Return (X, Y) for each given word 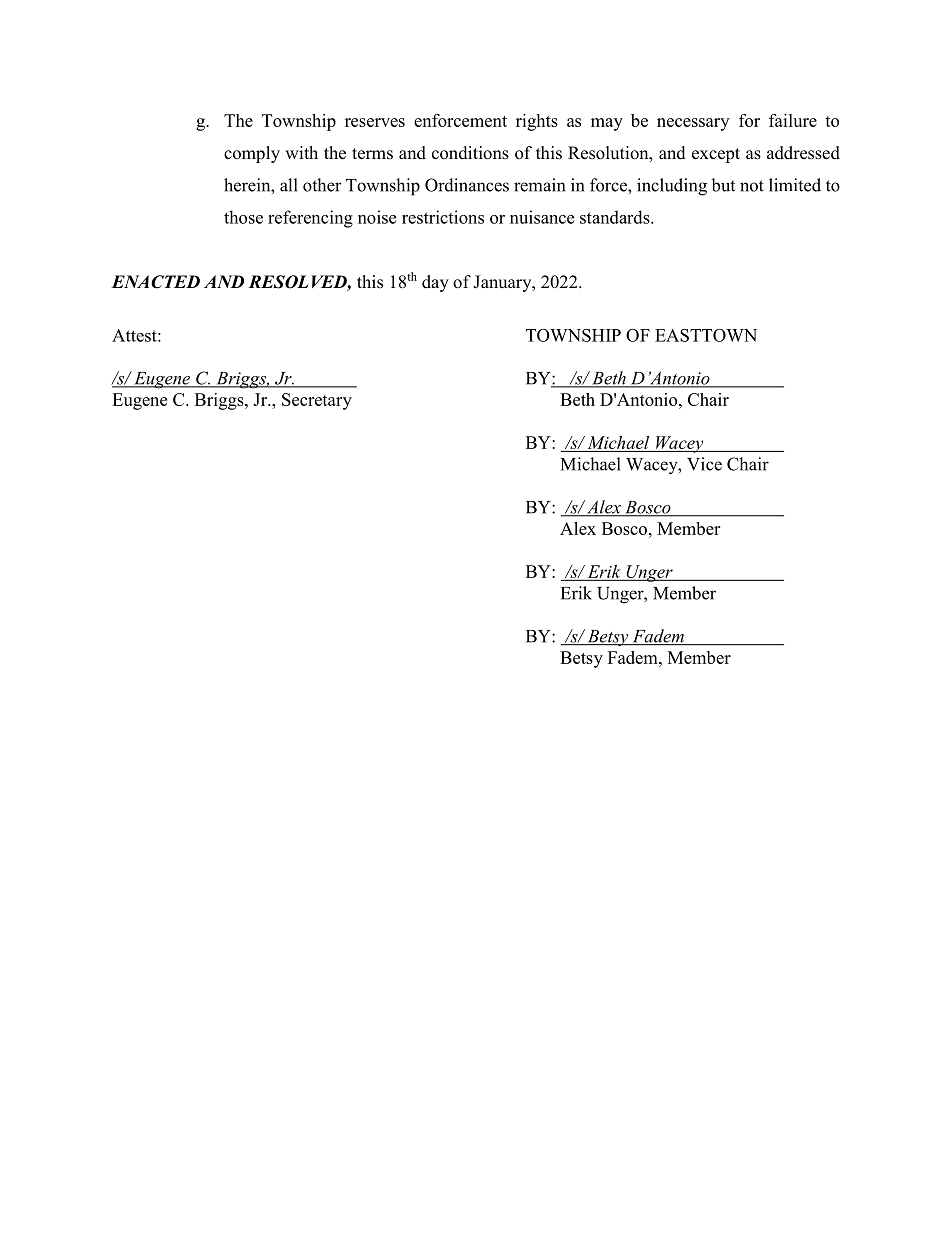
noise (377, 217)
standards (616, 217)
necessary (693, 124)
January (503, 283)
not (752, 186)
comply (252, 154)
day (435, 283)
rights (537, 122)
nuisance (542, 217)
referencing (310, 219)
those (243, 217)
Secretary (317, 401)
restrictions (443, 217)
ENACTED (155, 282)
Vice (704, 464)
